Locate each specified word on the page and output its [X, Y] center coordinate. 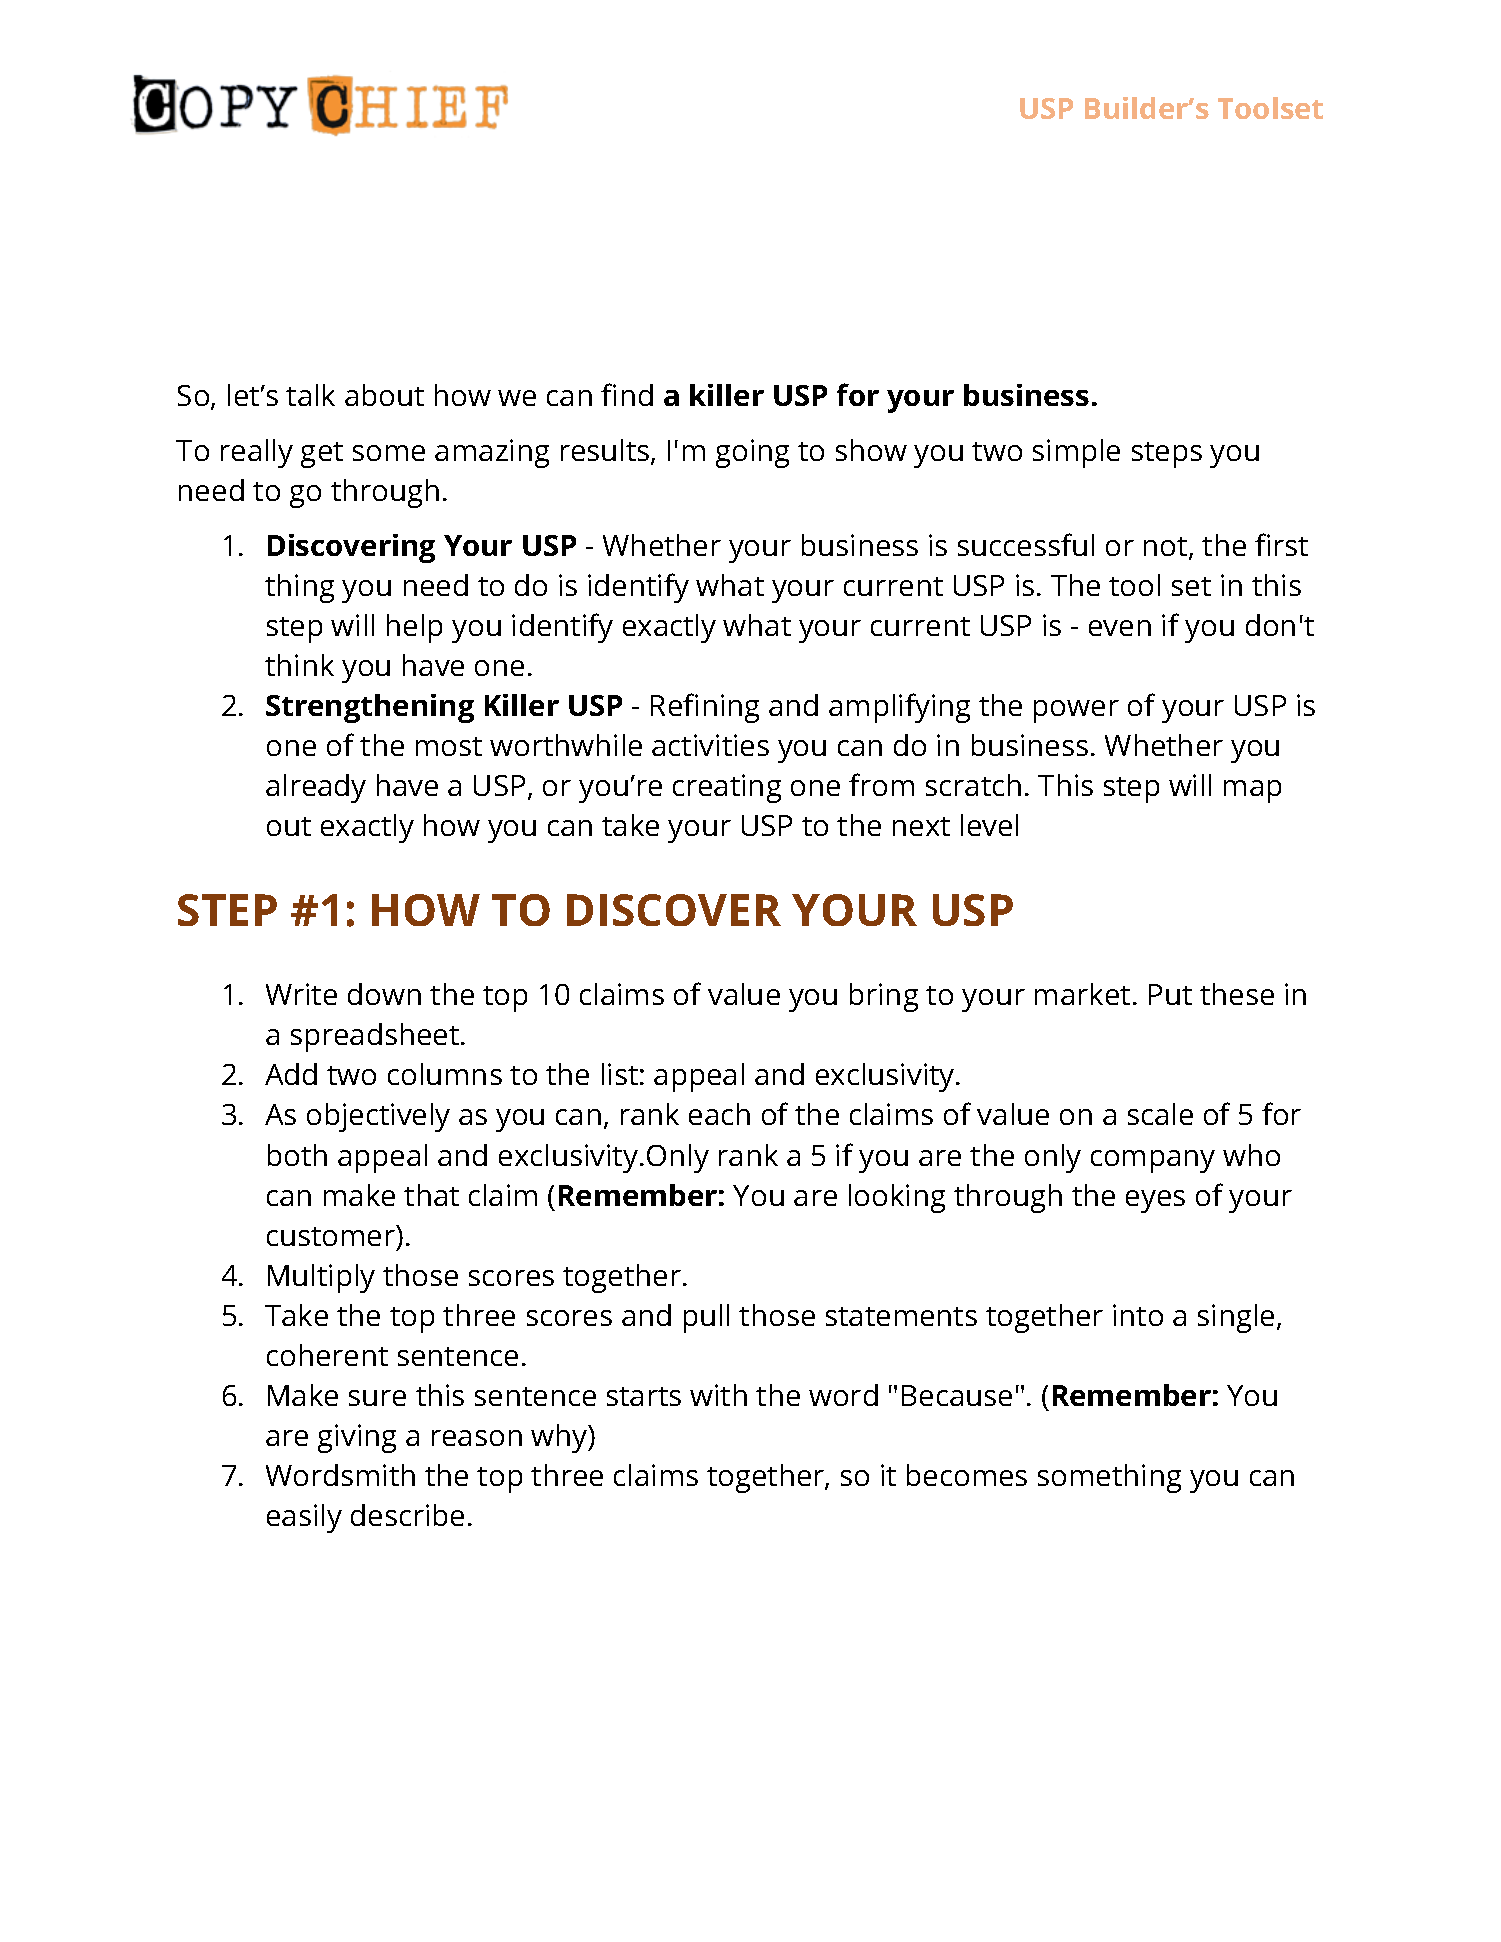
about [384, 395]
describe [407, 1515]
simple [1076, 453]
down [384, 994]
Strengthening [370, 708]
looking [897, 1198]
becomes [967, 1475]
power [1076, 711]
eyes [1155, 1201]
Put [1170, 994]
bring [884, 997]
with [718, 1395]
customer [332, 1235]
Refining [705, 708]
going [752, 453]
